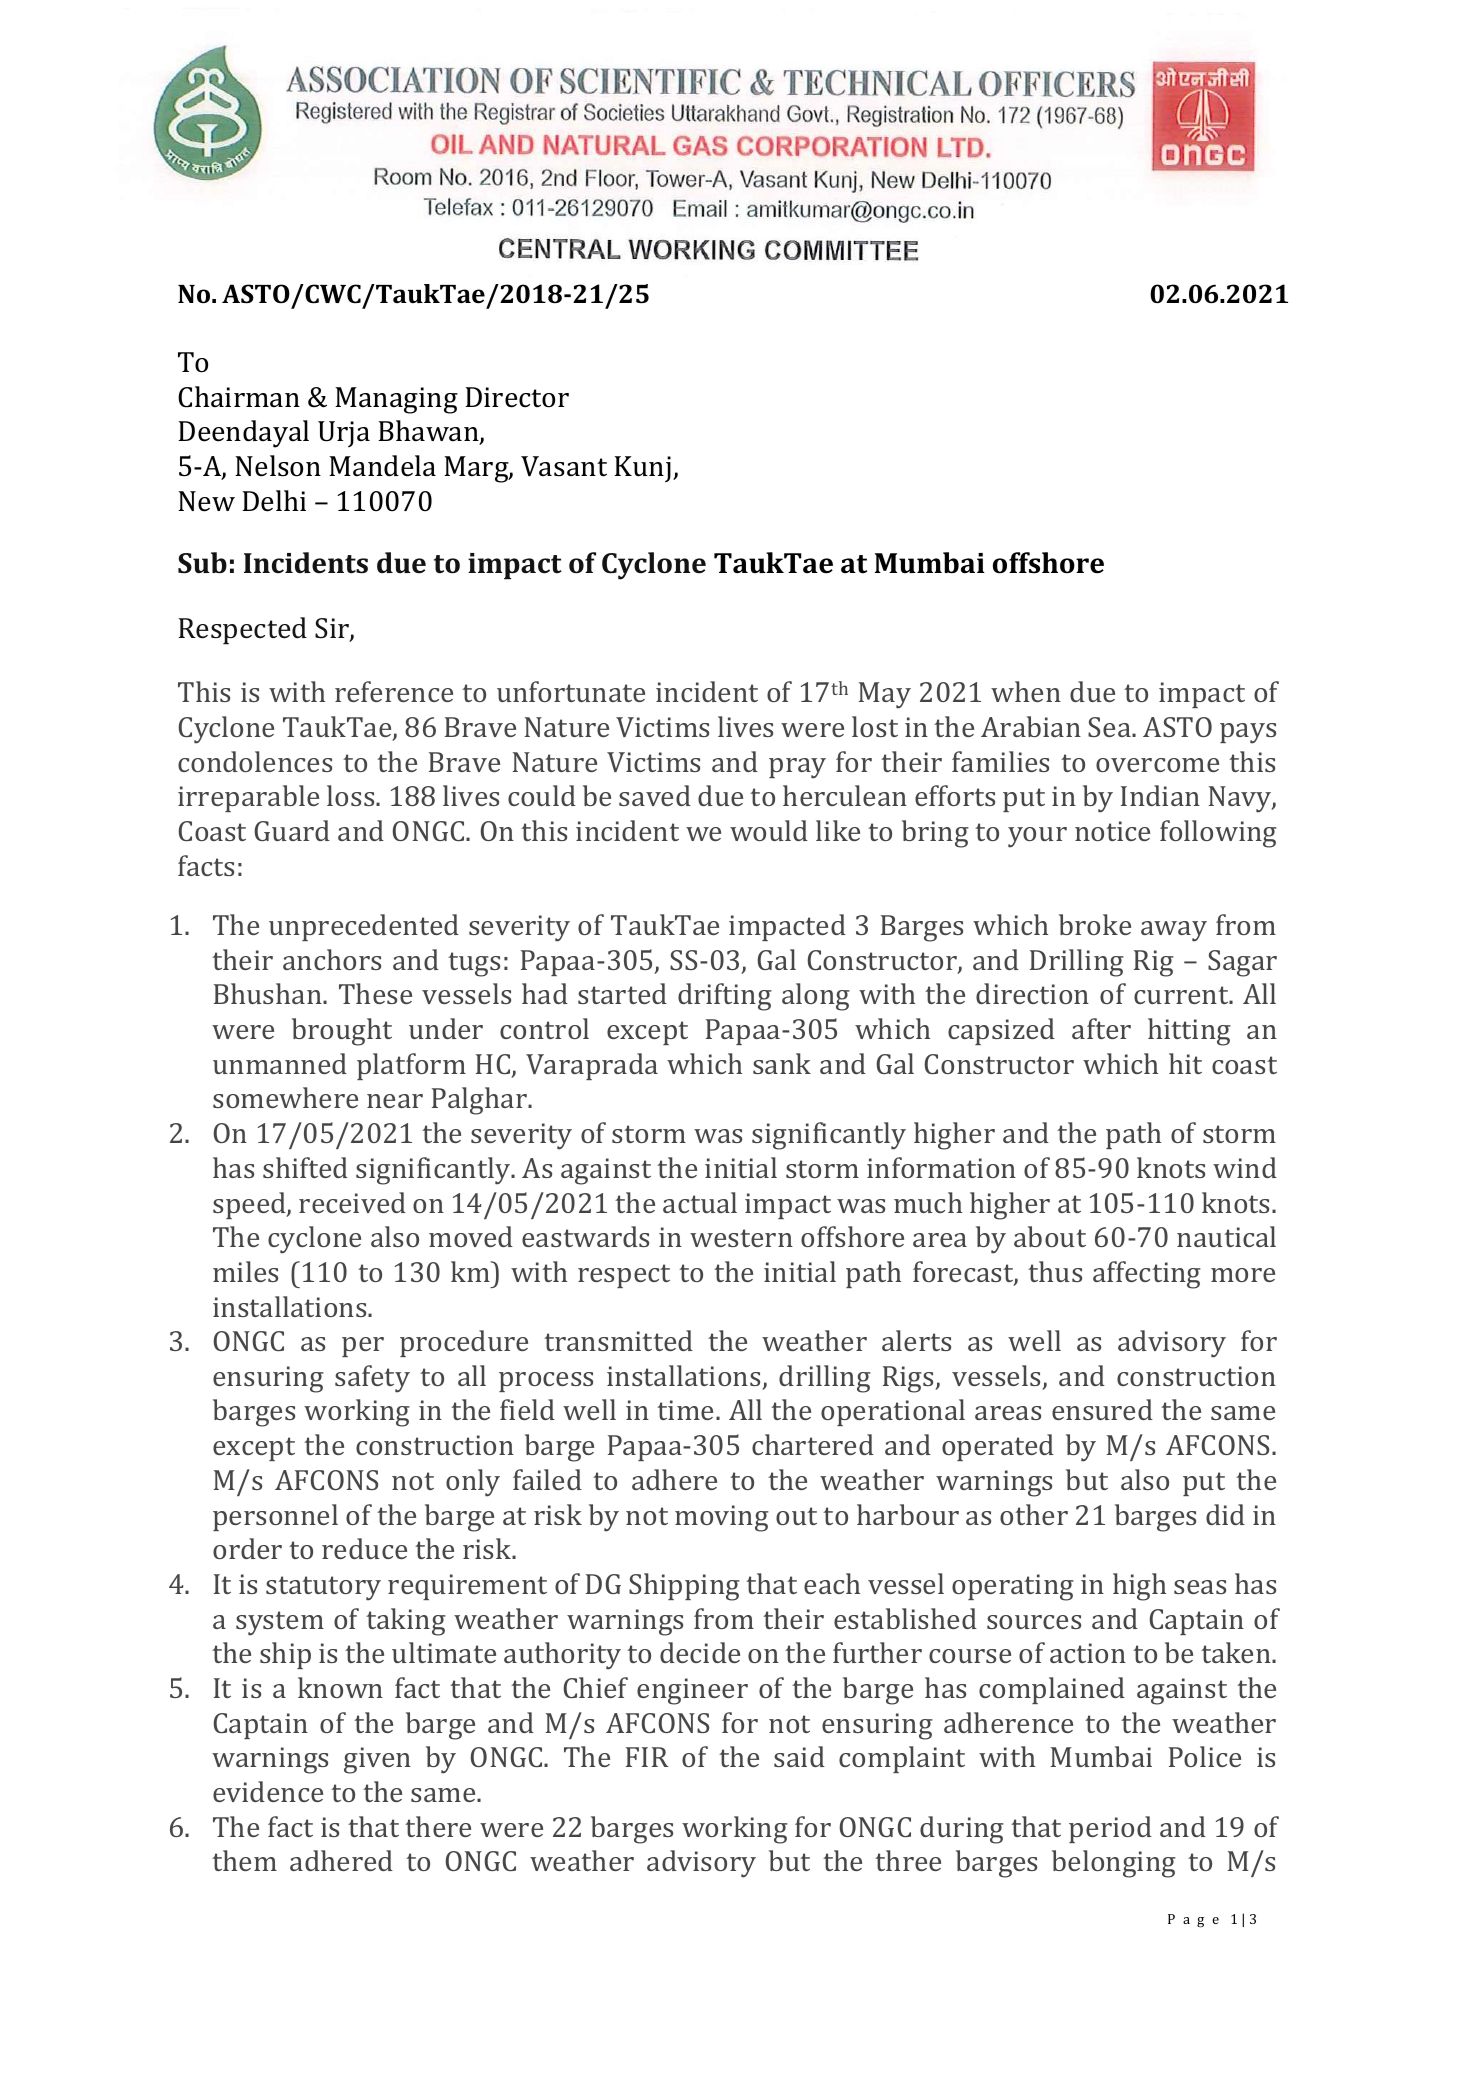 The height and width of the page is (2075, 1467). What do you see at coordinates (1102, 1409) in the page?
I see `ensured` at bounding box center [1102, 1409].
